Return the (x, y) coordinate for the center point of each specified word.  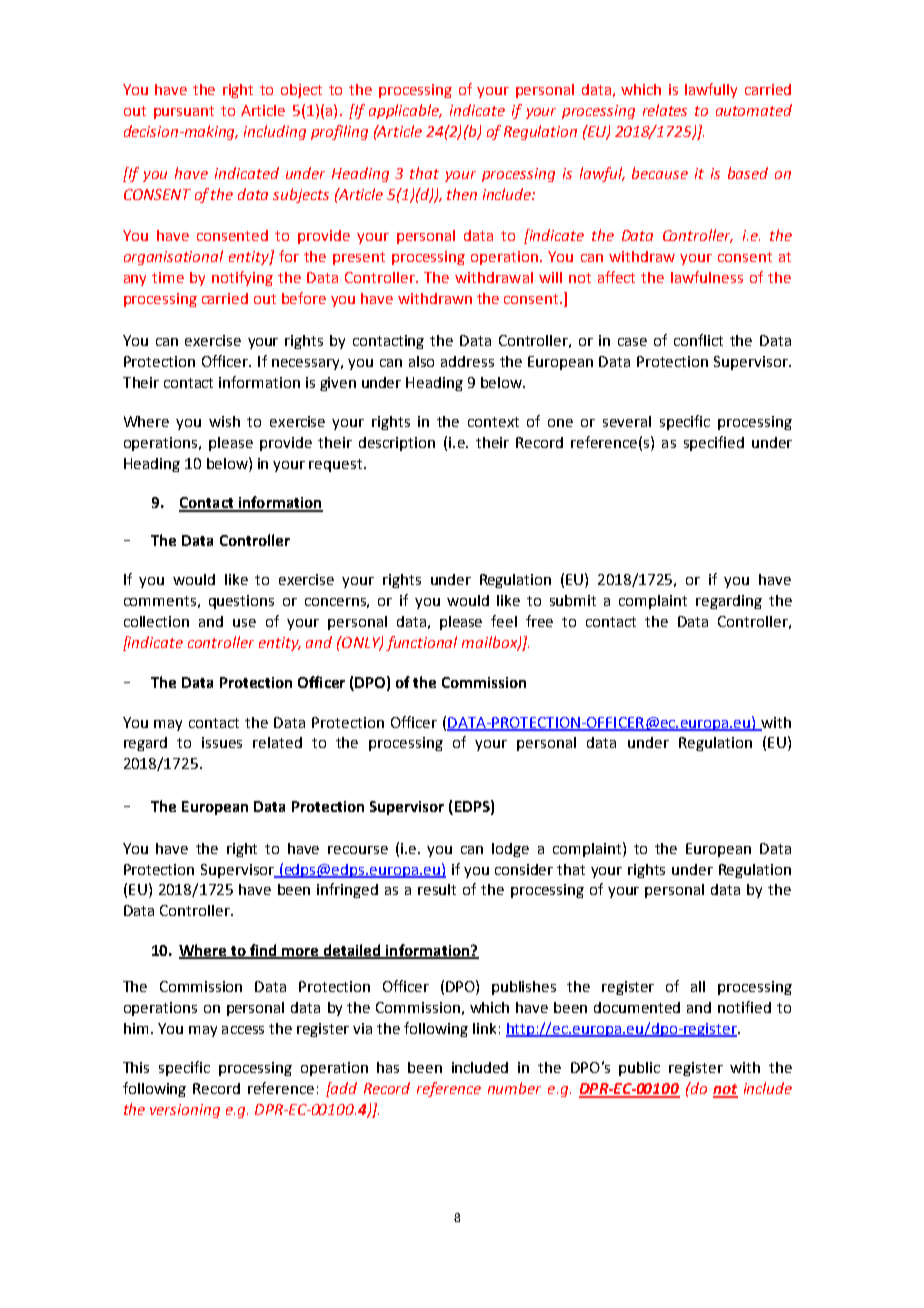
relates (665, 110)
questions (241, 602)
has (388, 1067)
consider (524, 869)
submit (573, 600)
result (437, 889)
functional (421, 643)
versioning (185, 1111)
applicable (405, 111)
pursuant (184, 112)
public (639, 1069)
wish (224, 421)
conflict (698, 340)
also (421, 361)
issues (222, 742)
